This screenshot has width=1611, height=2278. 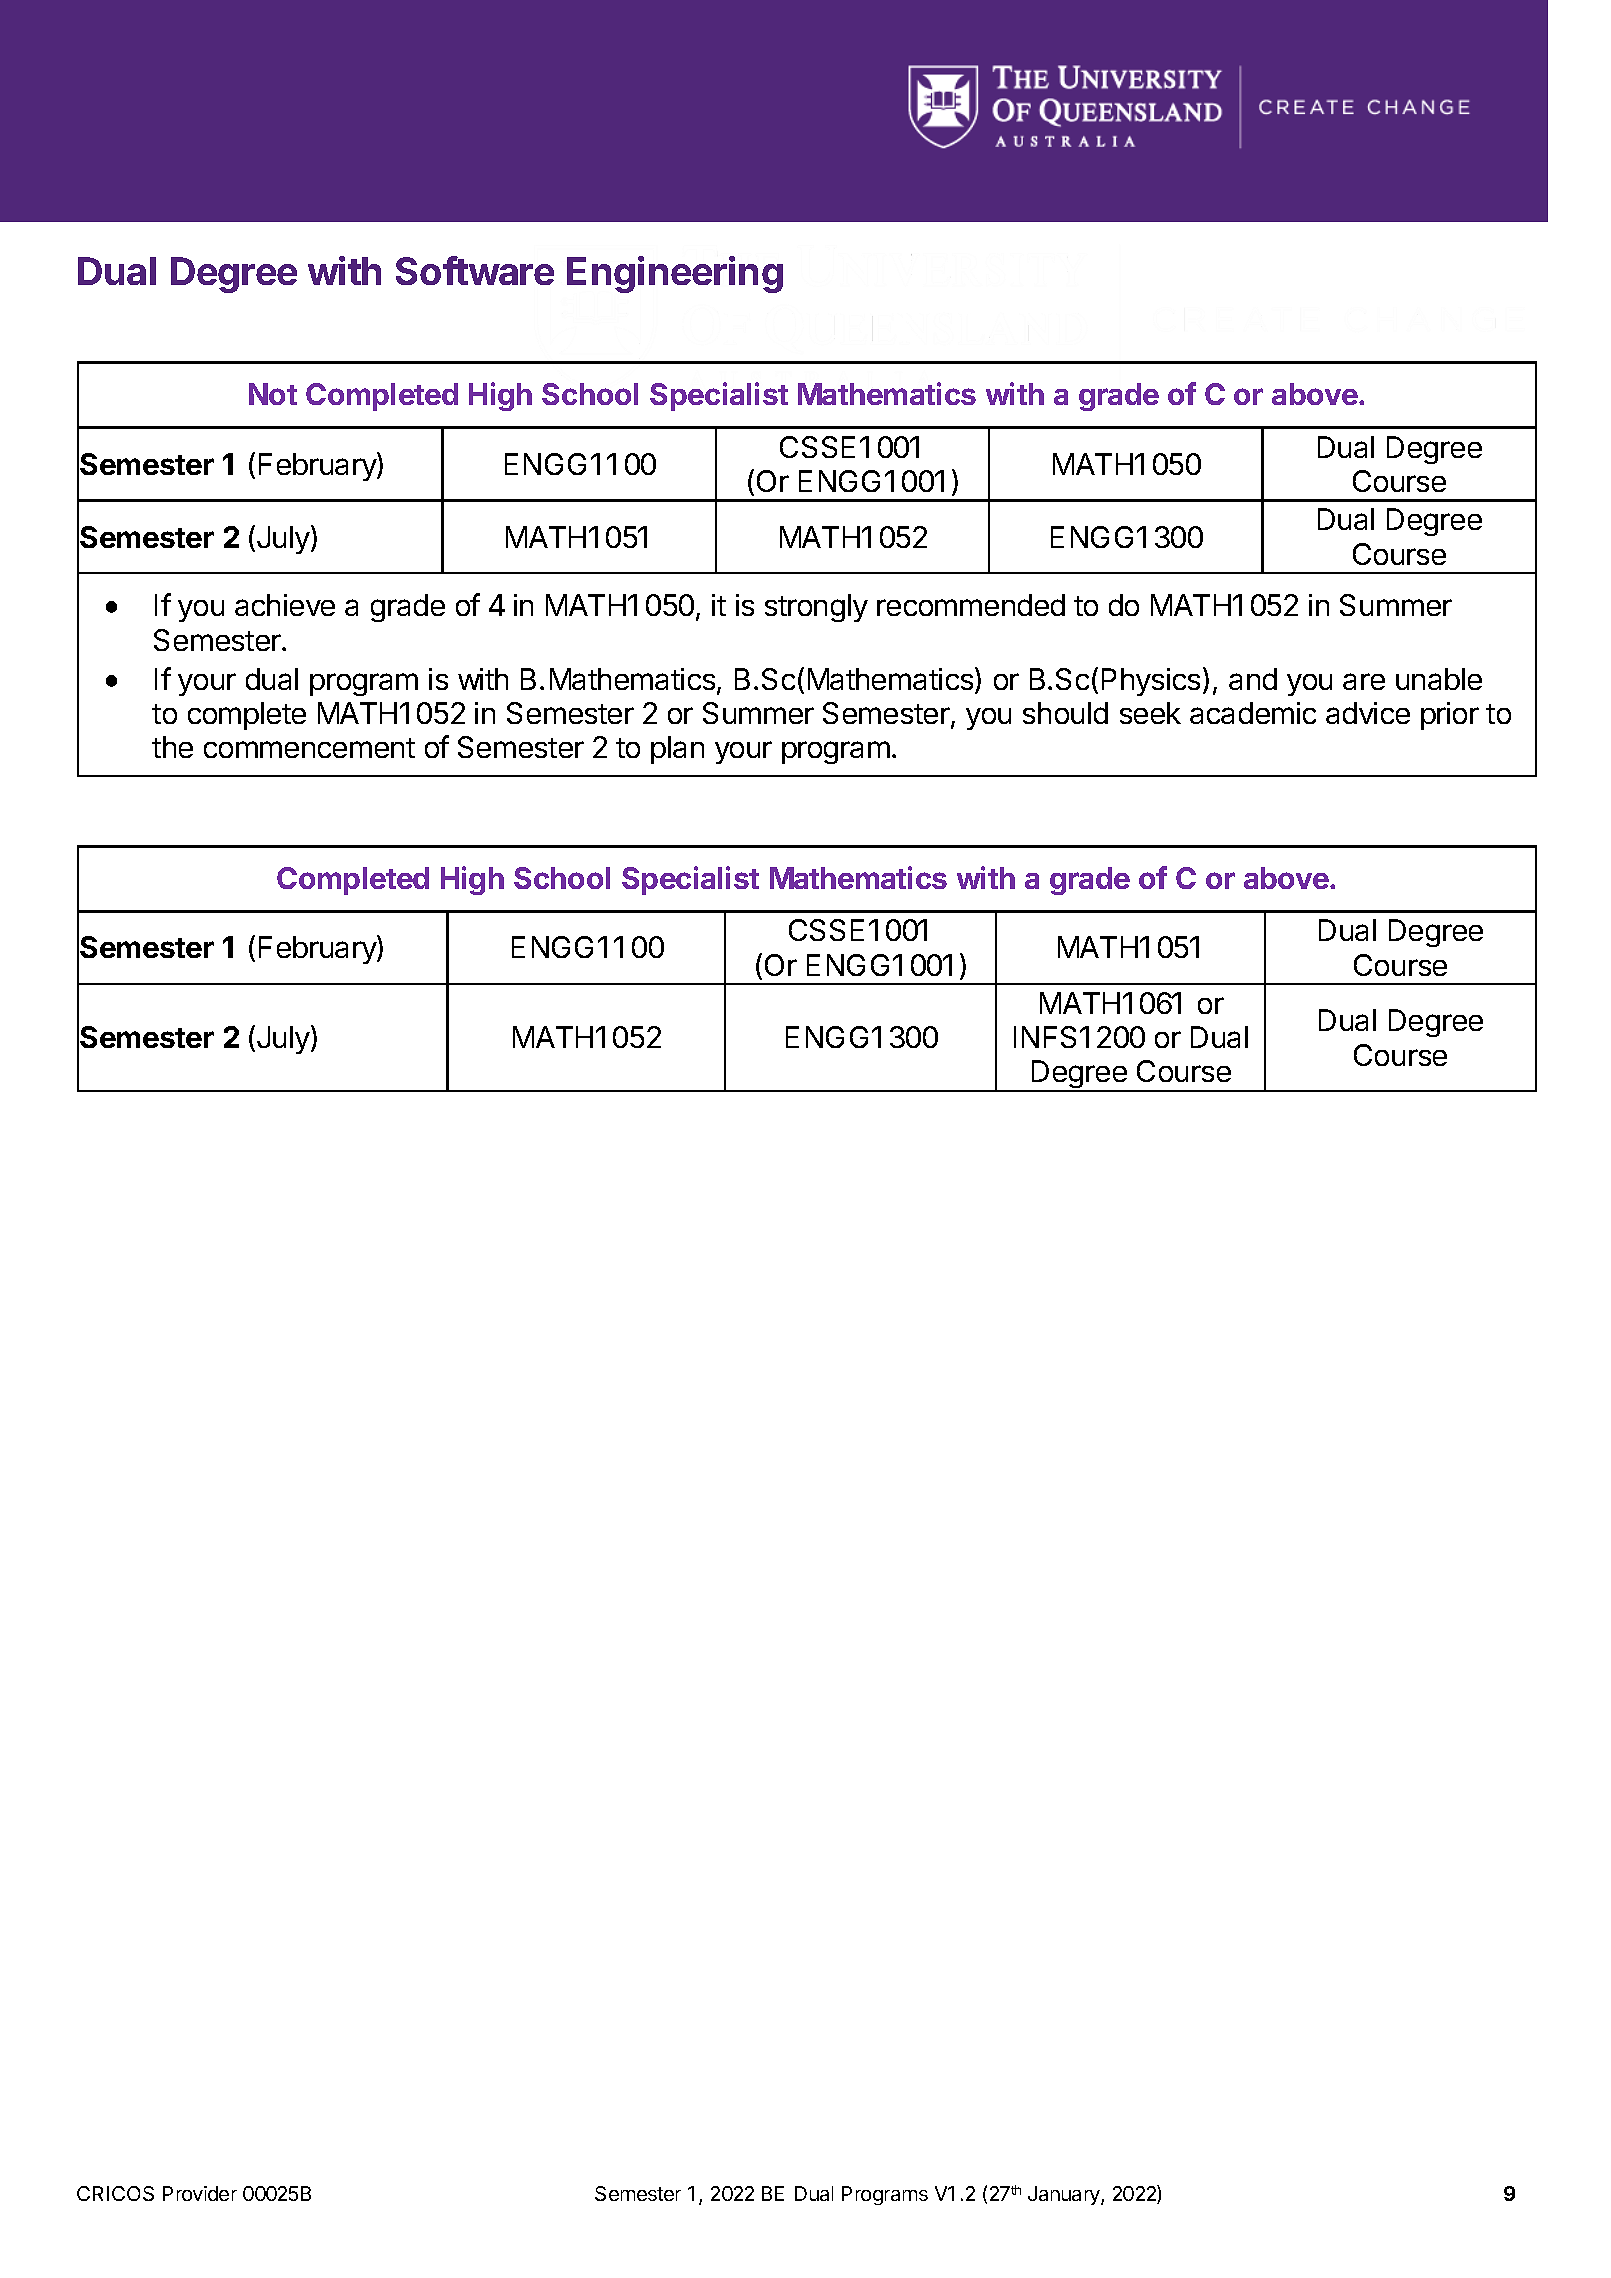 What do you see at coordinates (309, 748) in the screenshot?
I see `commencement` at bounding box center [309, 748].
